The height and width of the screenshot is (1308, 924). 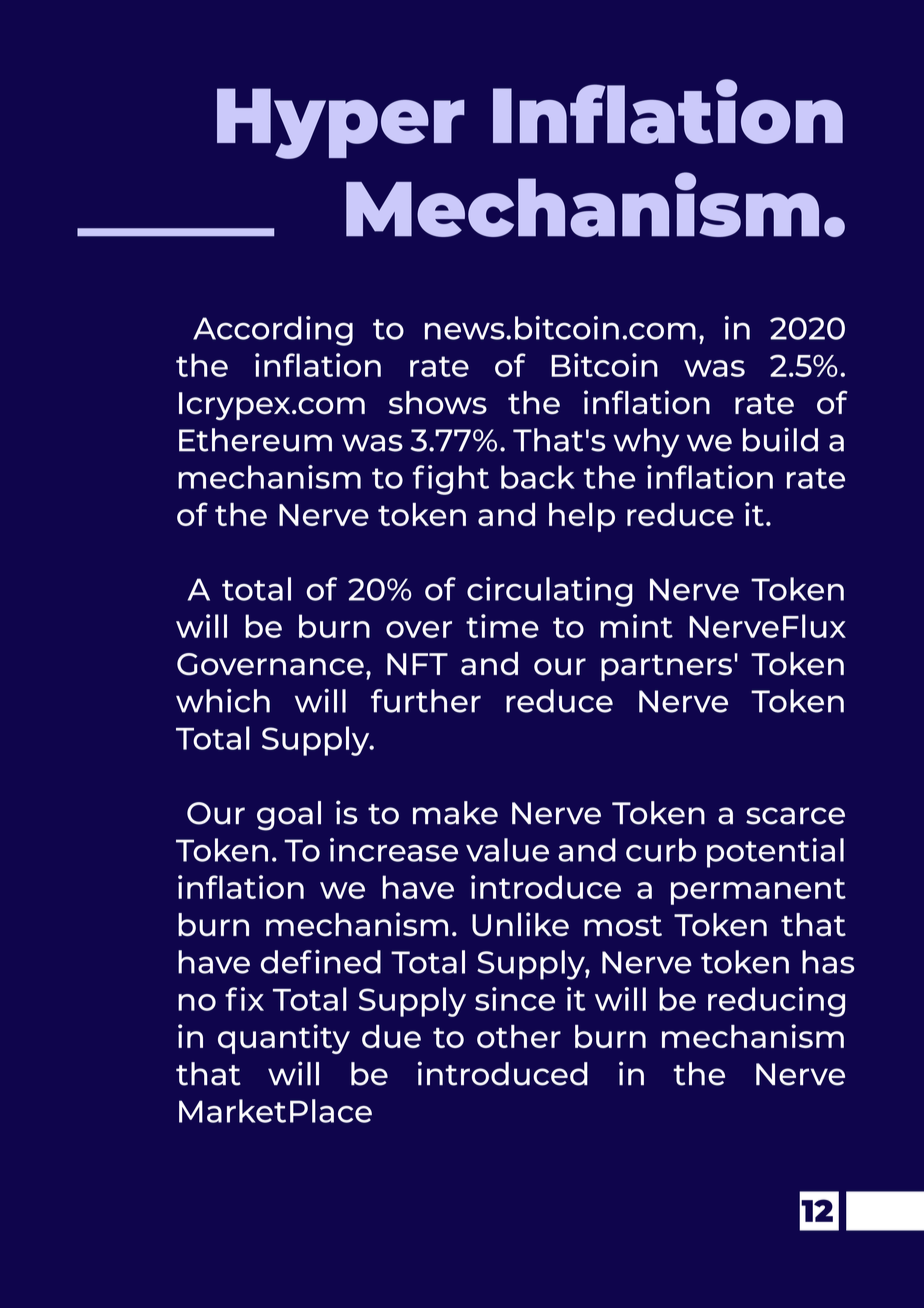 I want to click on partners, so click(x=666, y=668).
